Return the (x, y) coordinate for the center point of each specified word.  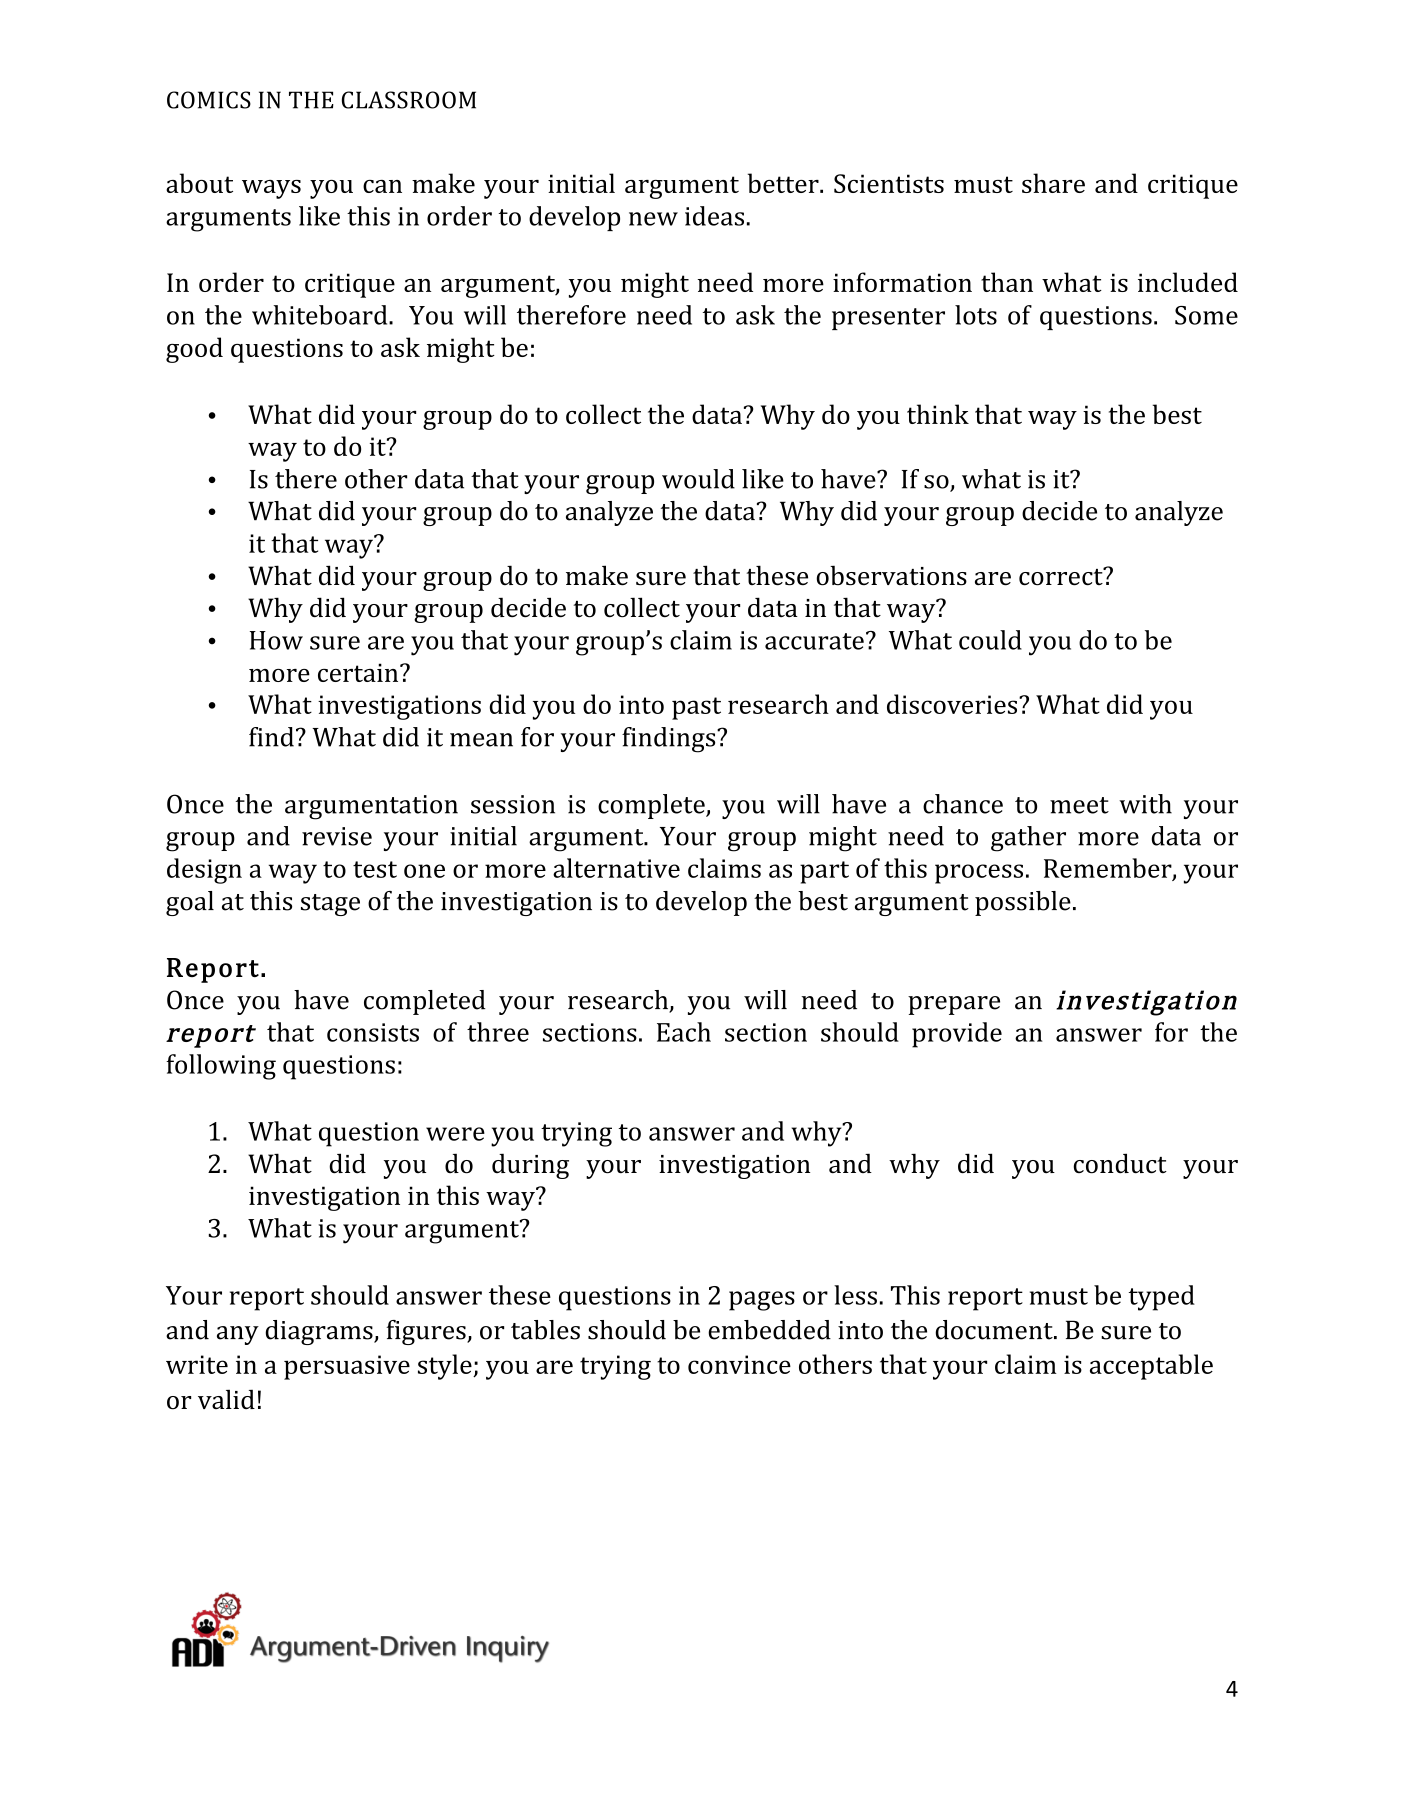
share (1053, 183)
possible (1023, 903)
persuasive (347, 1367)
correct (1062, 576)
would (698, 479)
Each (684, 1032)
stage (330, 905)
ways (271, 189)
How (276, 640)
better (784, 183)
